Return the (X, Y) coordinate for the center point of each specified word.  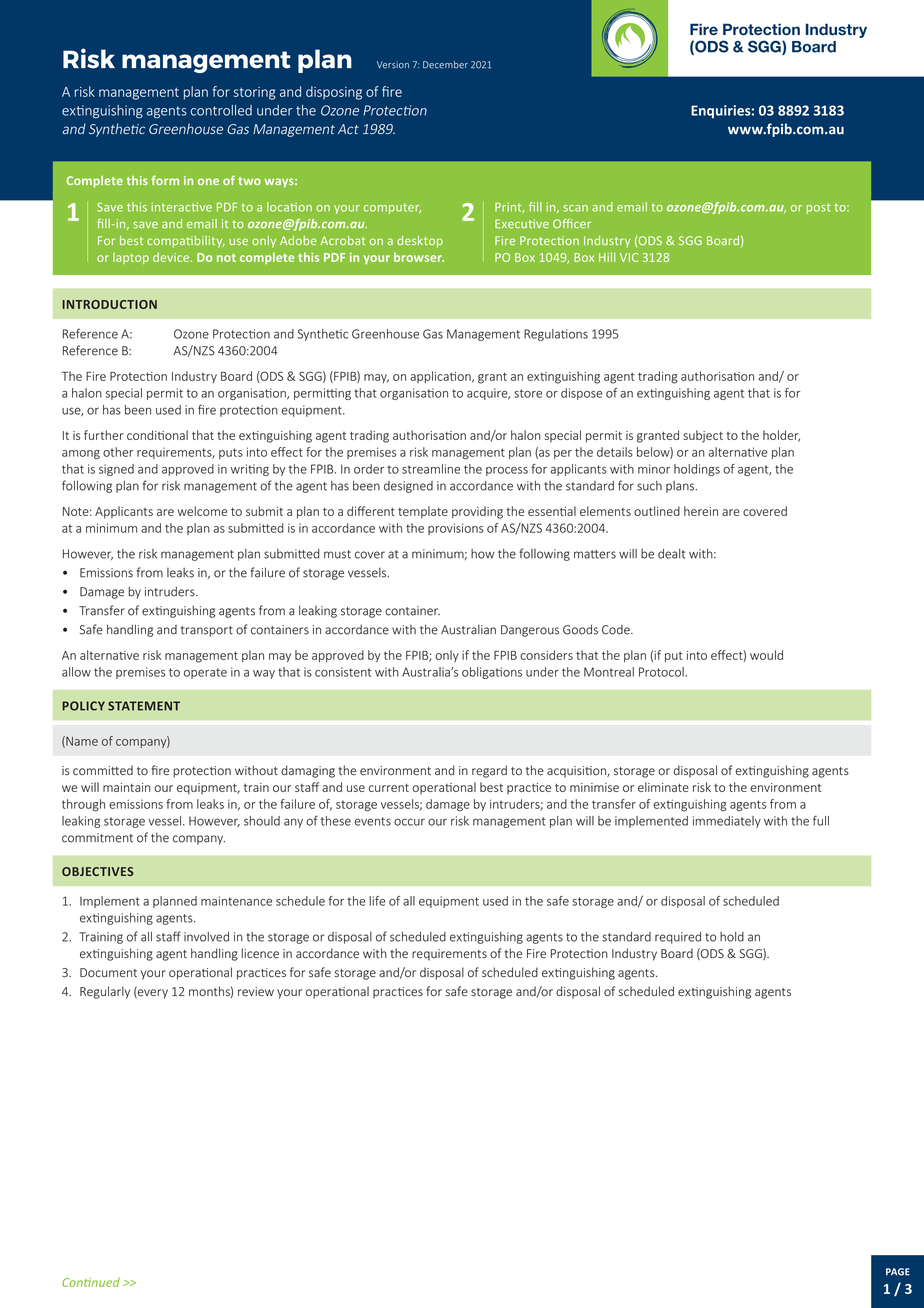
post (819, 208)
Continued (91, 1282)
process (507, 471)
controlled (221, 110)
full (821, 820)
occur (409, 822)
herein (701, 511)
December (445, 65)
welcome (202, 511)
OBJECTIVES (98, 871)
